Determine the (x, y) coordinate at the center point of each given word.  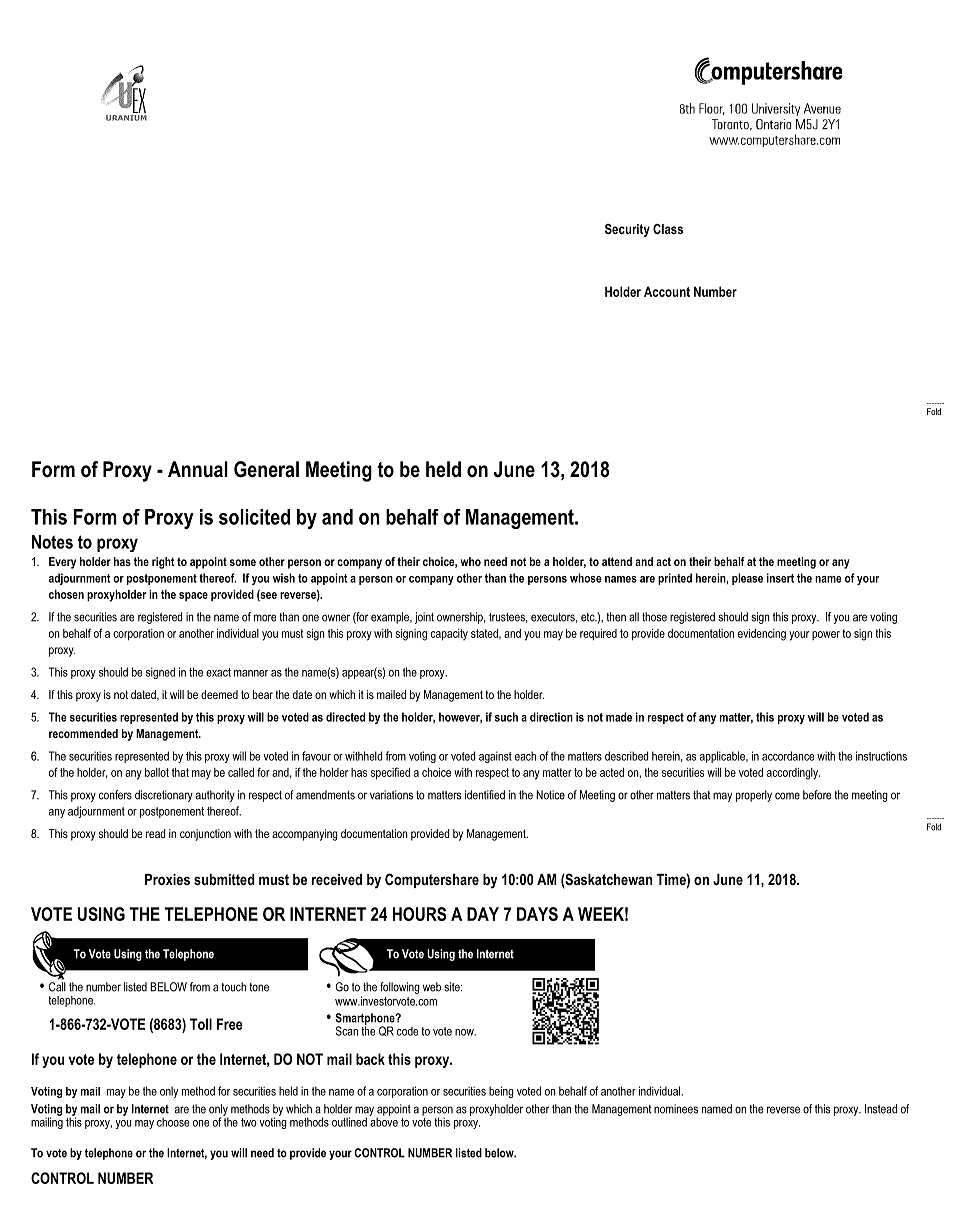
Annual (198, 469)
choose (173, 1122)
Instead (881, 1109)
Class (668, 229)
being (501, 1092)
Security (627, 230)
